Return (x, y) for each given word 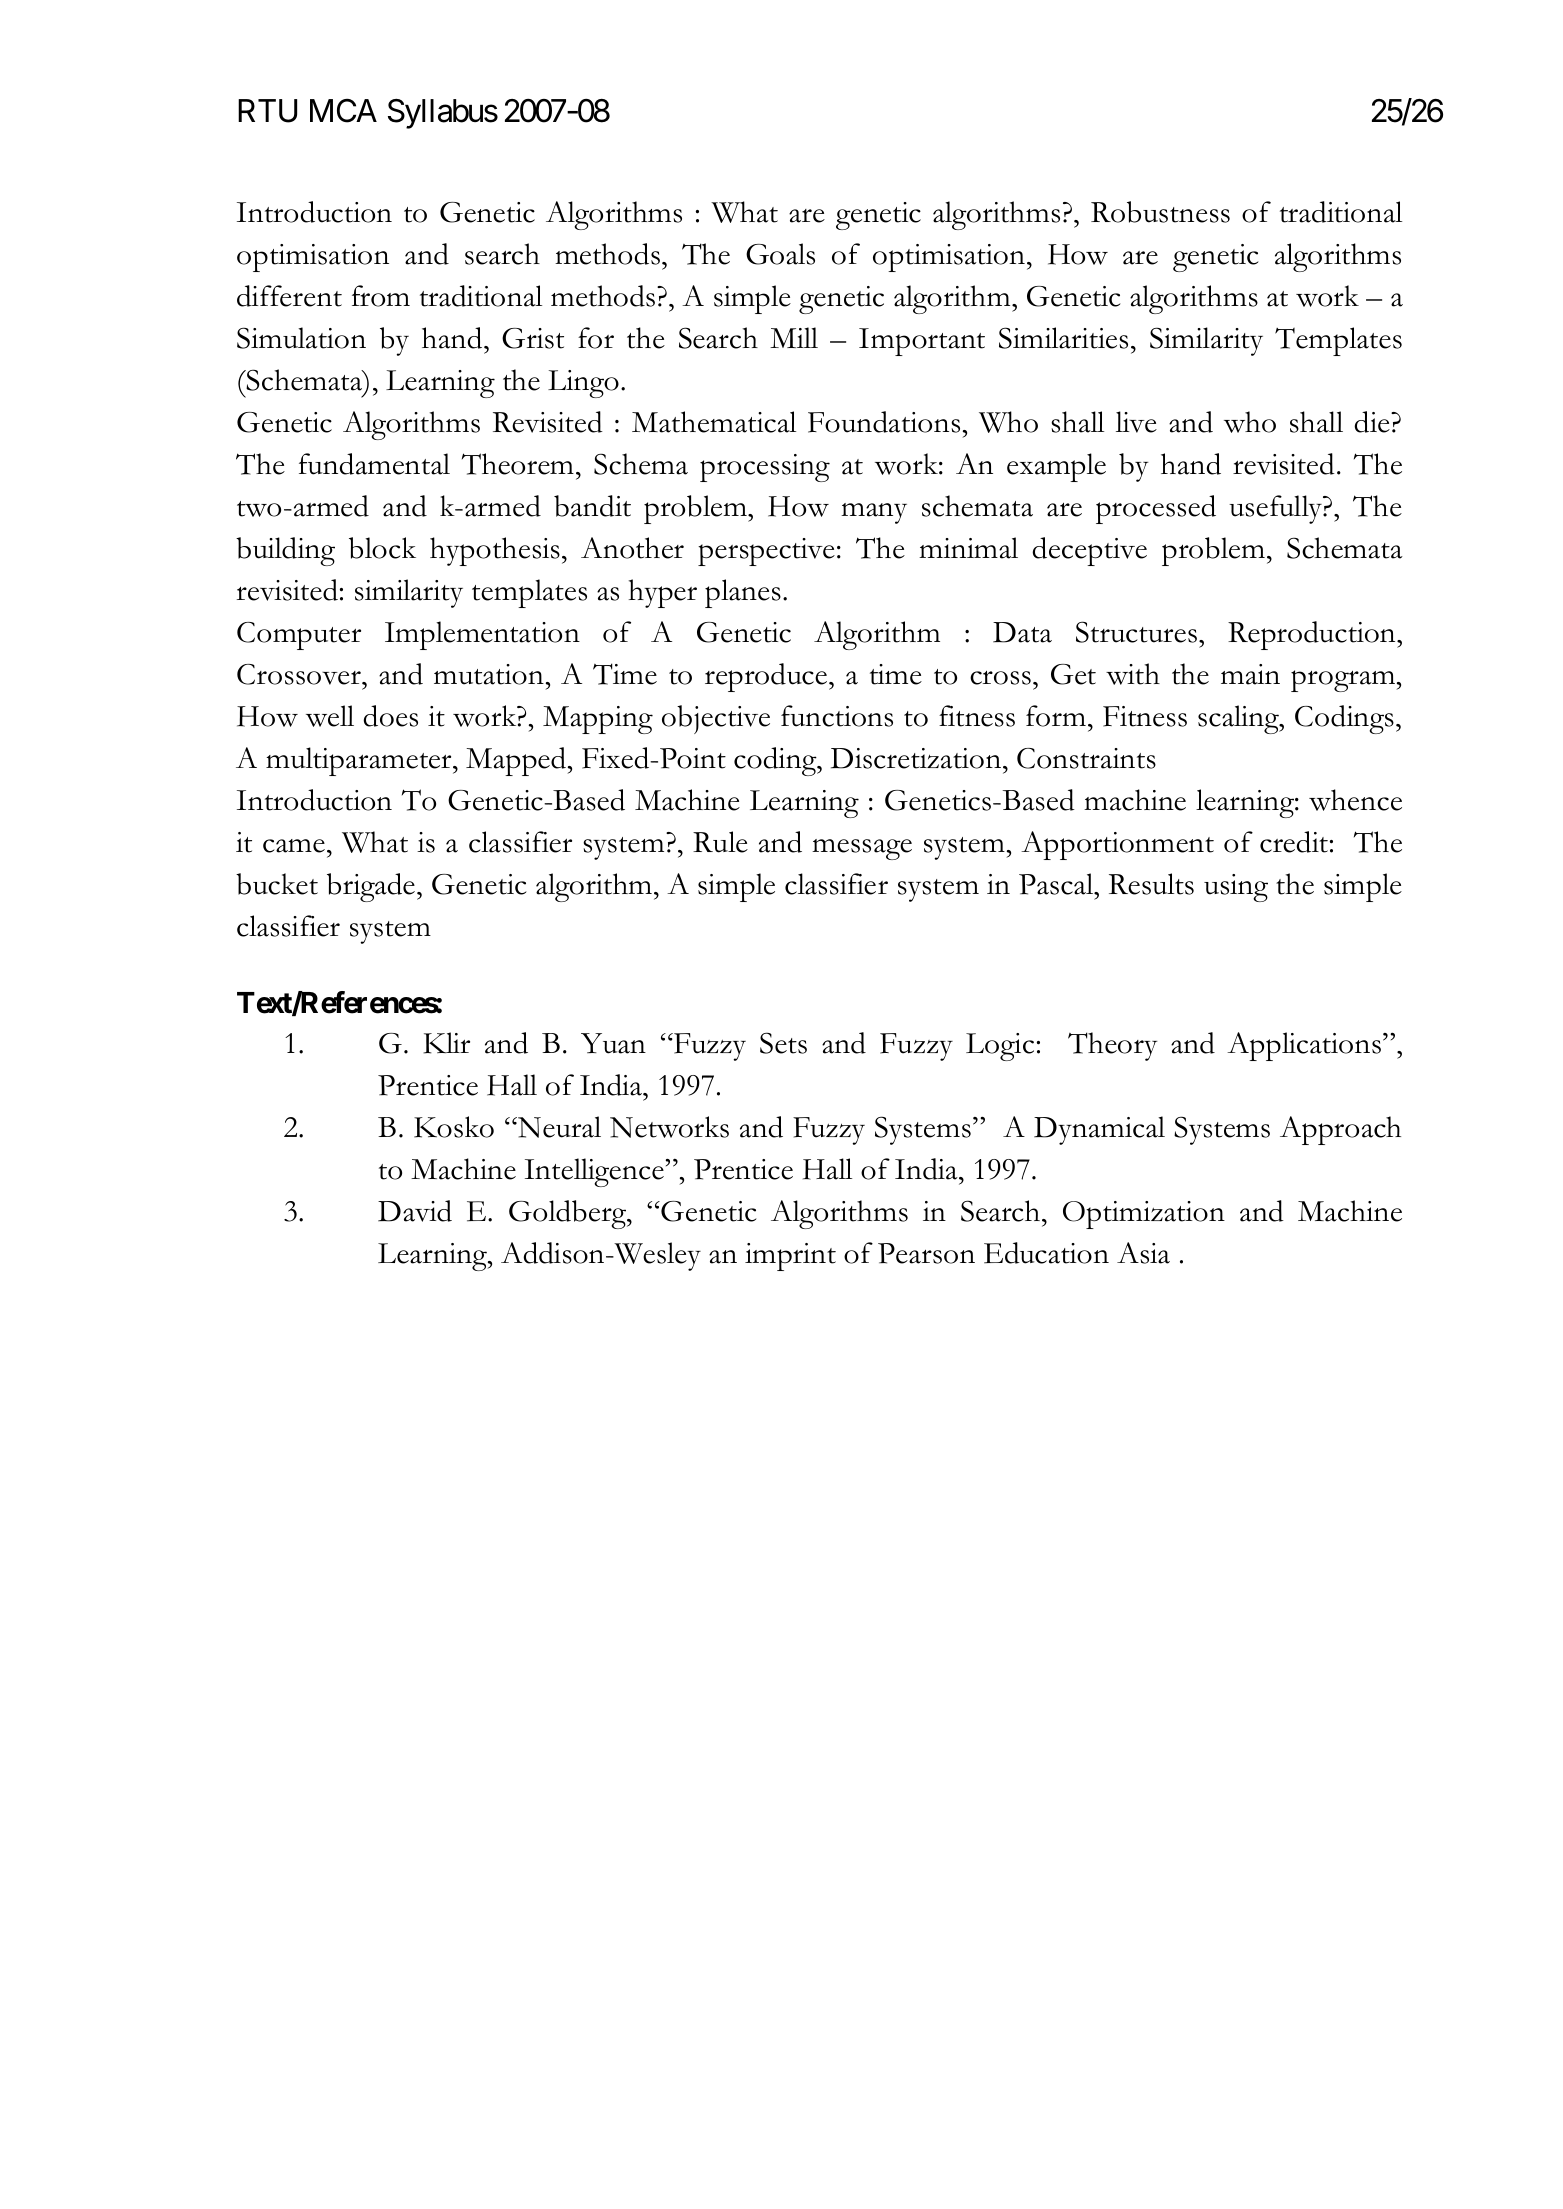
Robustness (1160, 212)
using (1236, 888)
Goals (780, 254)
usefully (1276, 509)
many (874, 513)
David (415, 1211)
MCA (343, 111)
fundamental (374, 464)
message (862, 849)
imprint (790, 1257)
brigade (371, 887)
